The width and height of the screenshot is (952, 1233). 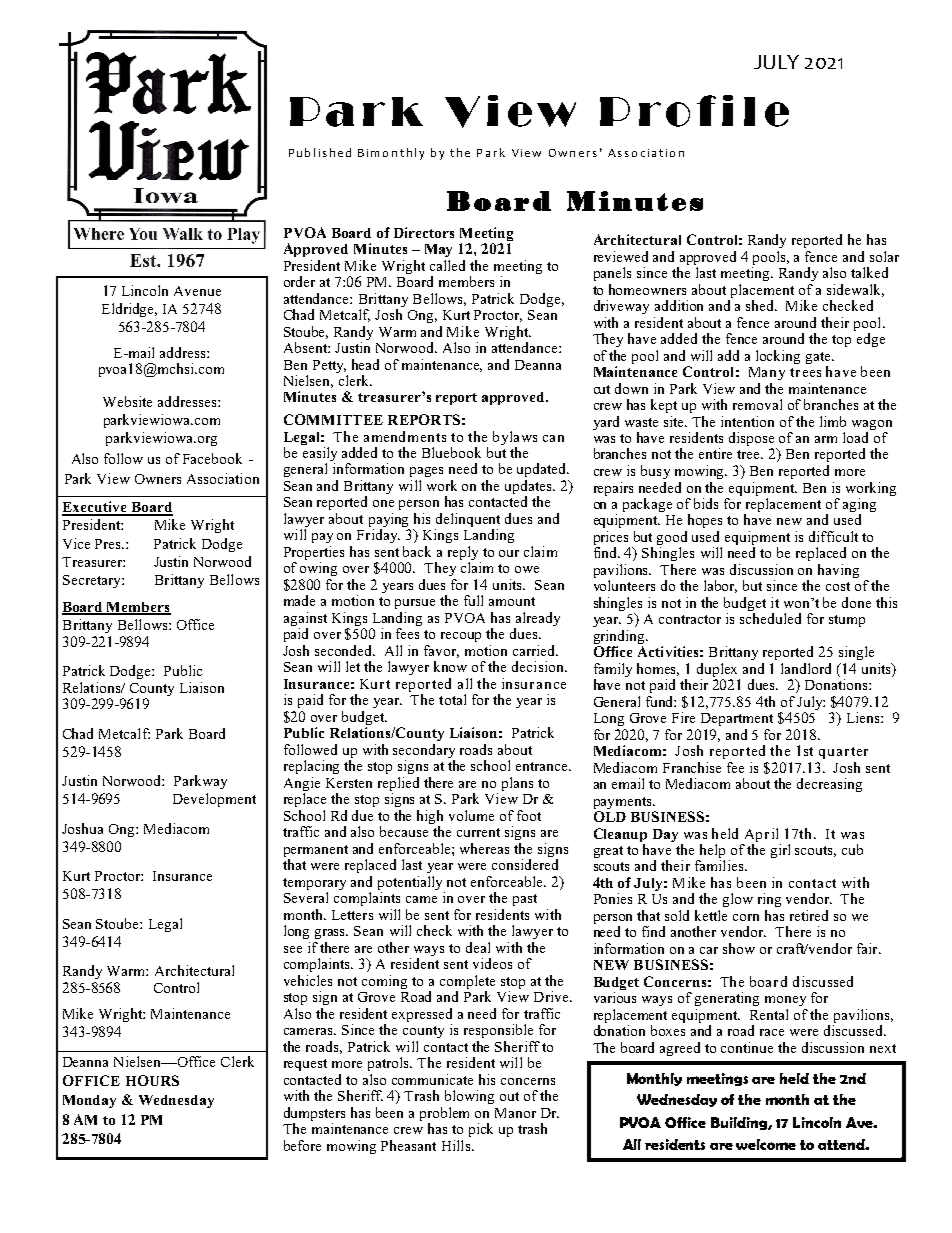 What do you see at coordinates (152, 1080) in the screenshot?
I see `HOURS` at bounding box center [152, 1080].
